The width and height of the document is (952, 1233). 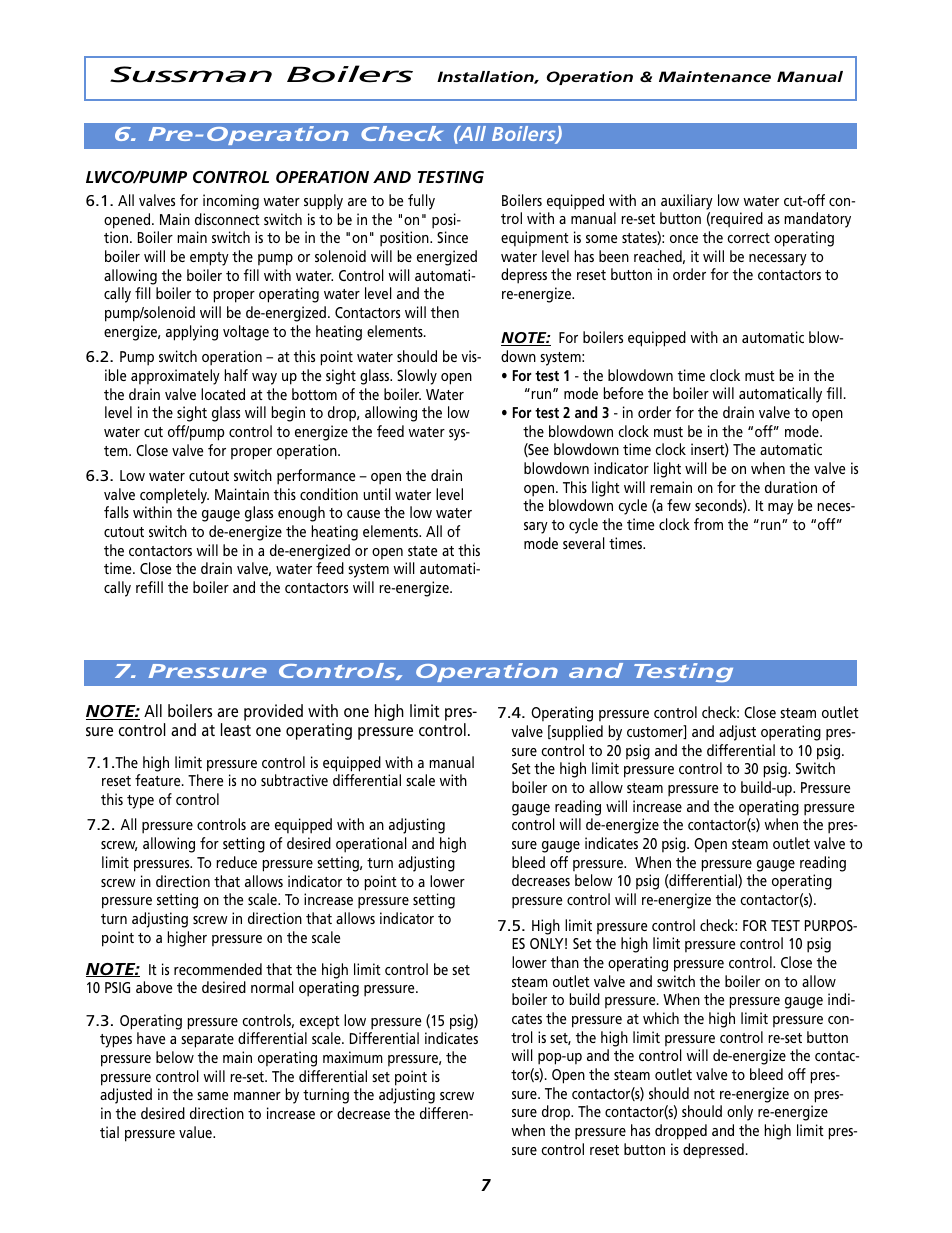 I want to click on which, so click(x=661, y=1018).
